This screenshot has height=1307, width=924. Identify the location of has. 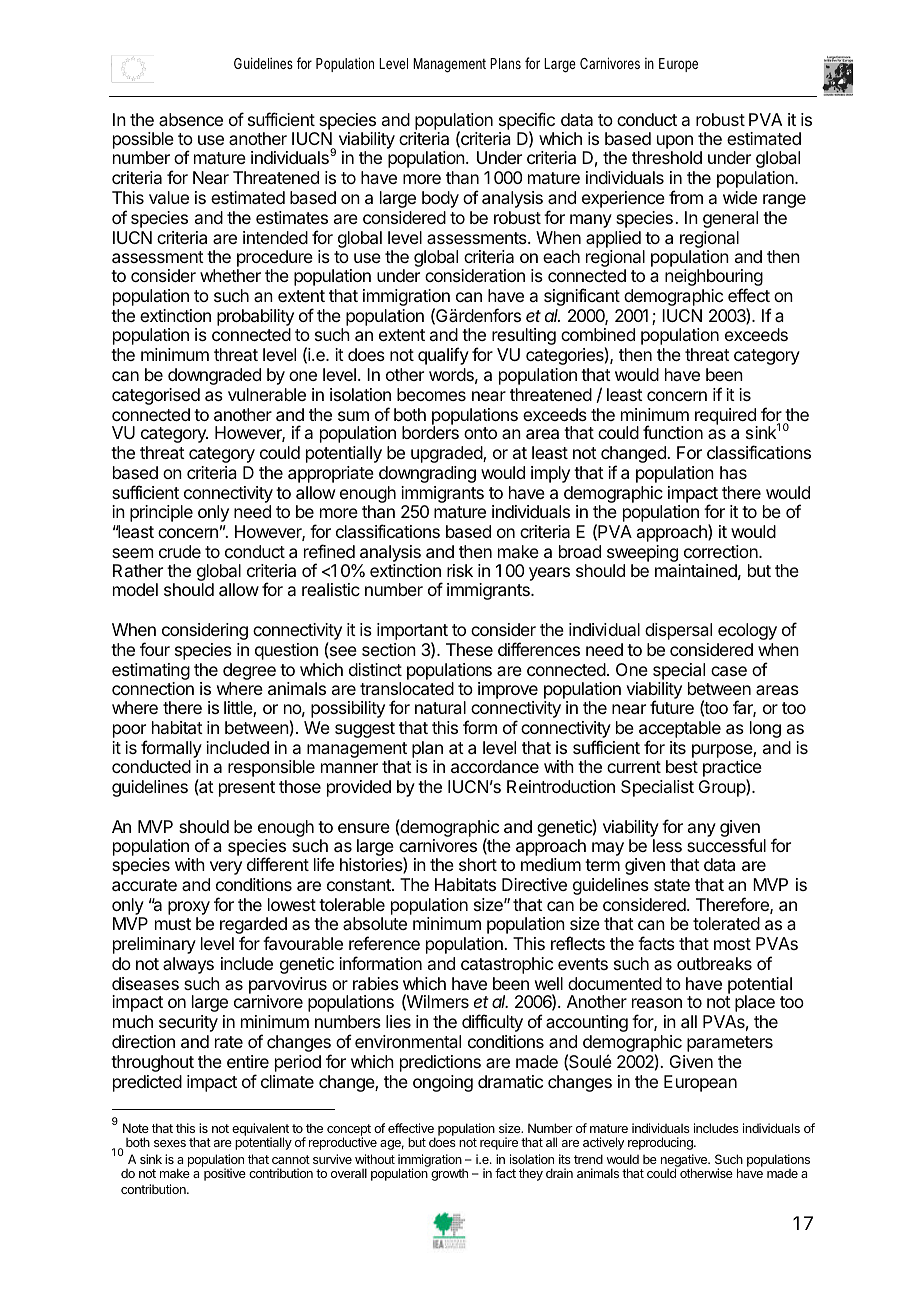
(733, 472).
